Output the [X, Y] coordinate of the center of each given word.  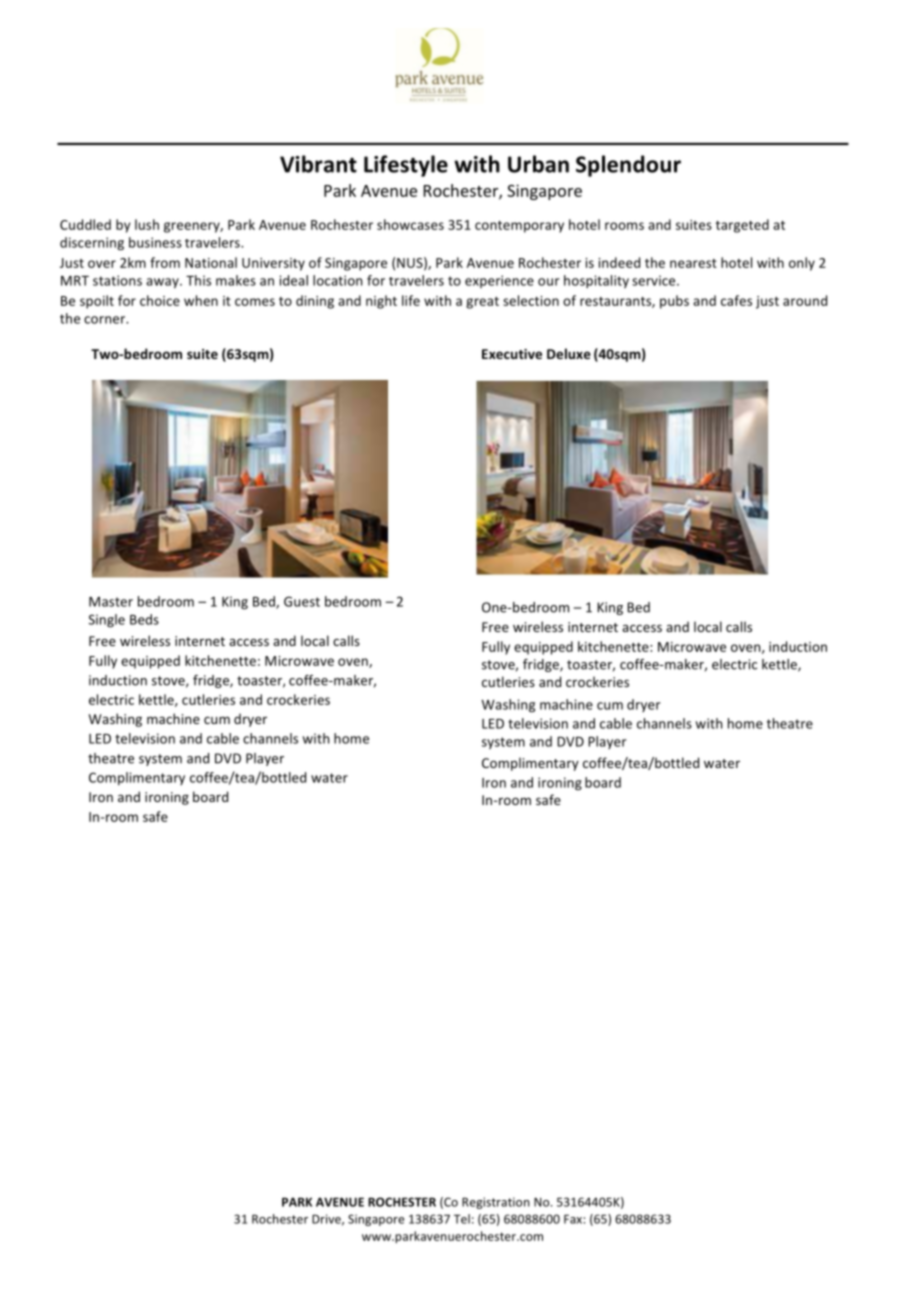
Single [107, 621]
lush [147, 224]
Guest [302, 601]
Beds [144, 619]
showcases [410, 224]
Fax [573, 1219]
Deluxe [569, 353]
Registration [496, 1203]
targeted [742, 226]
